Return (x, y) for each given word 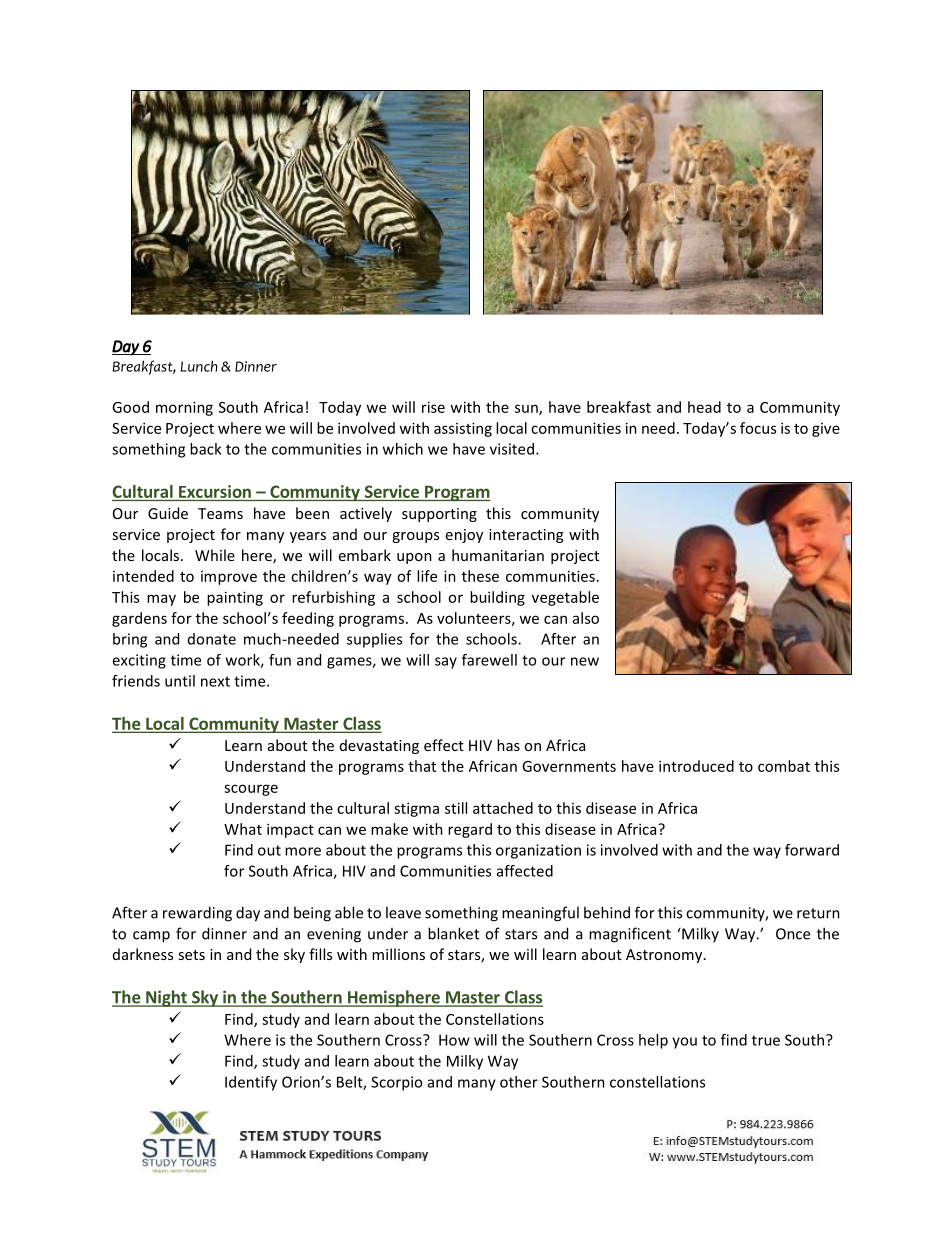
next (215, 681)
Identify (251, 1083)
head (704, 407)
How (454, 1040)
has (508, 745)
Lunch (199, 366)
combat (784, 766)
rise (433, 407)
